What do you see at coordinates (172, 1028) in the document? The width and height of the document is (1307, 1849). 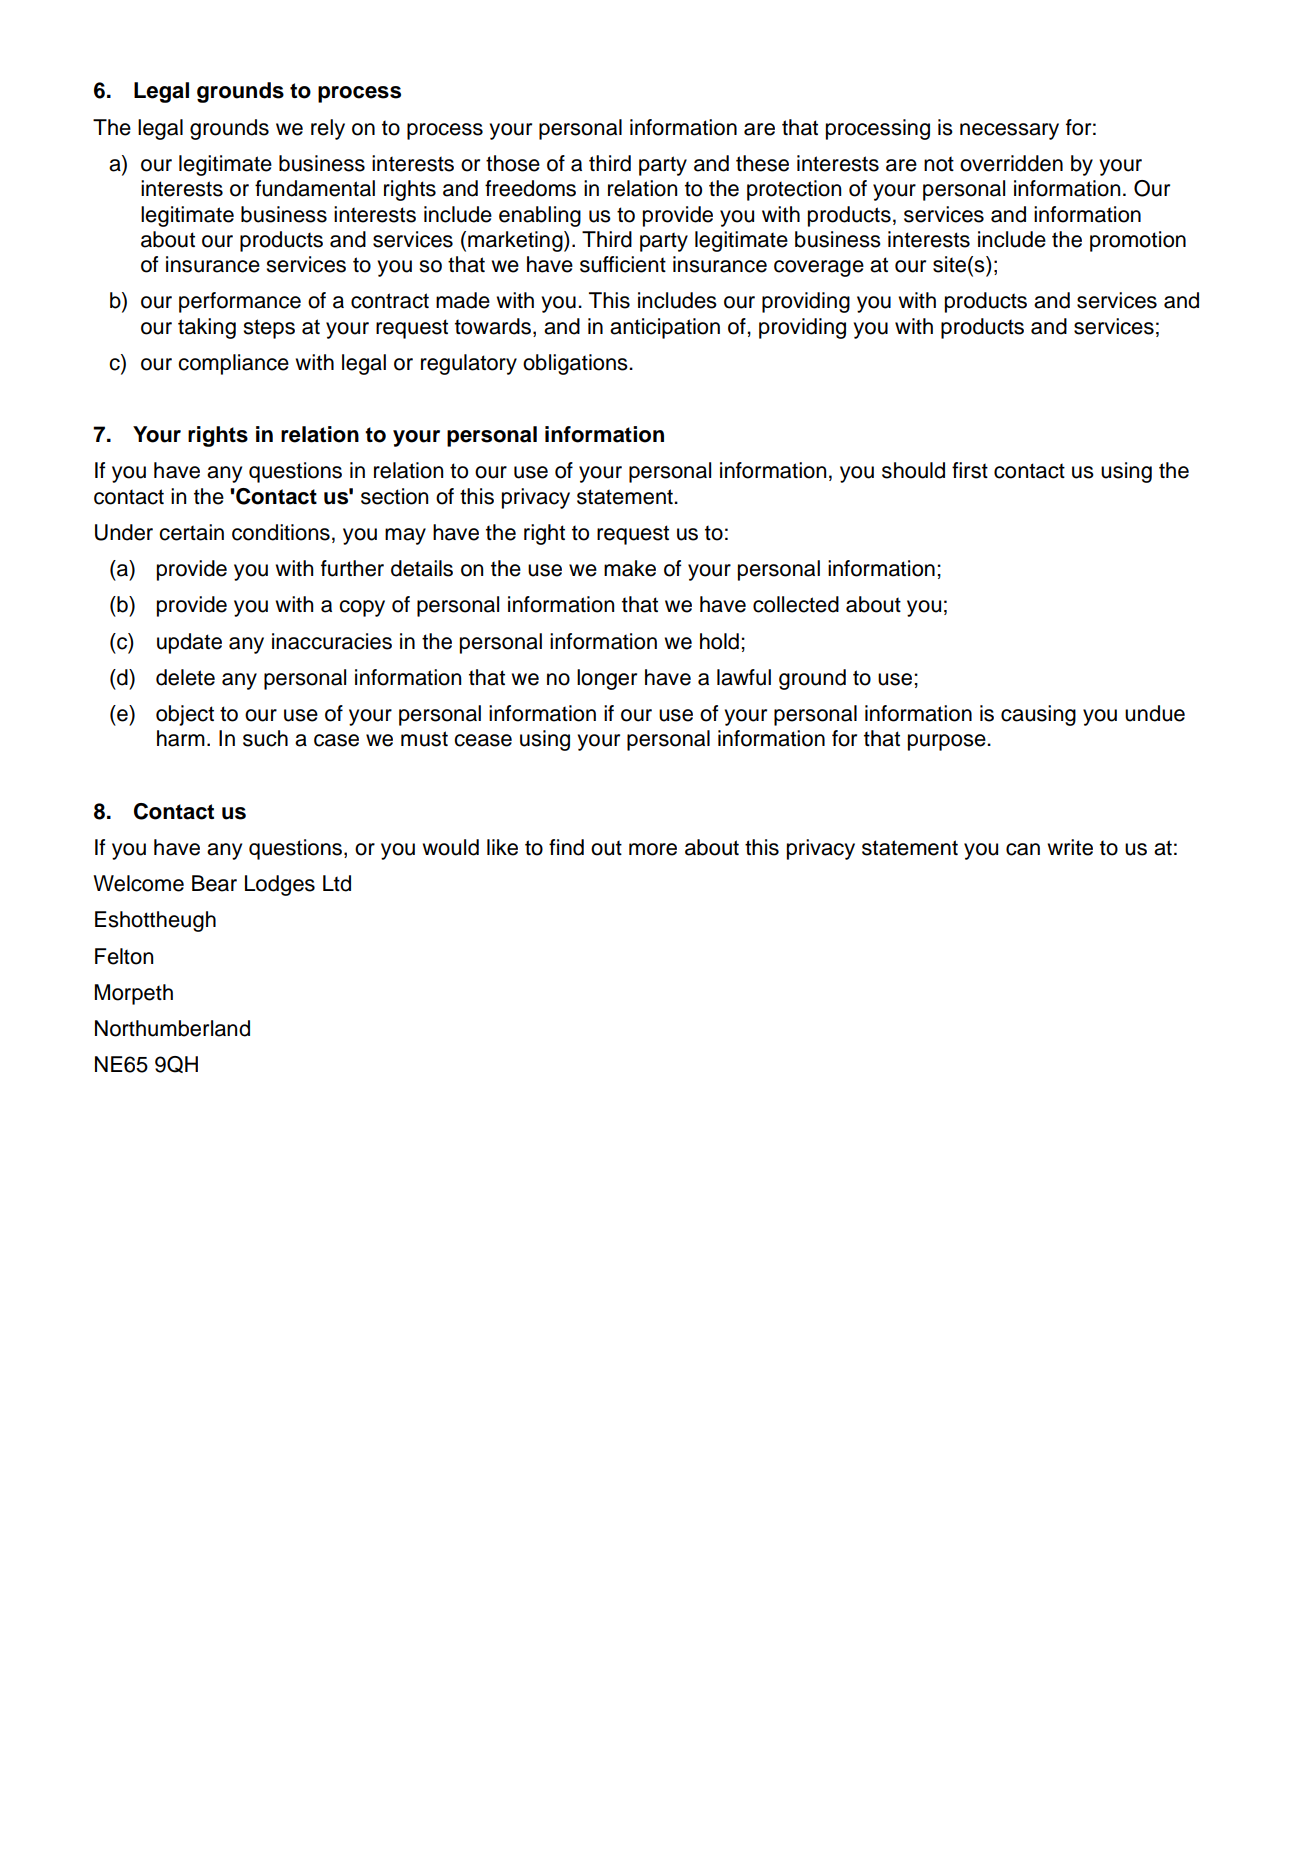 I see `Northumberland` at bounding box center [172, 1028].
